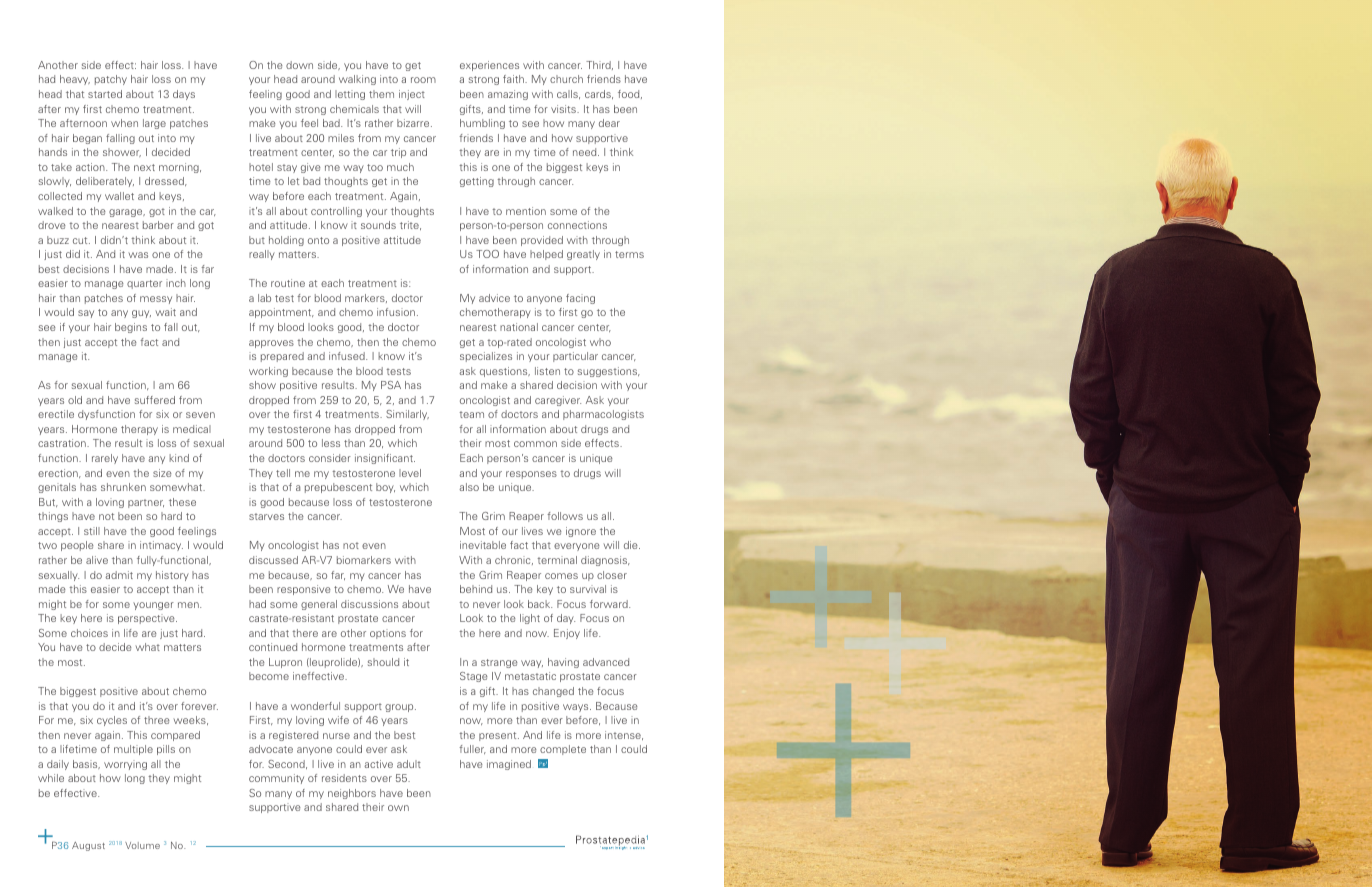 Image resolution: width=1372 pixels, height=887 pixels. What do you see at coordinates (352, 794) in the page?
I see `neighbors` at bounding box center [352, 794].
